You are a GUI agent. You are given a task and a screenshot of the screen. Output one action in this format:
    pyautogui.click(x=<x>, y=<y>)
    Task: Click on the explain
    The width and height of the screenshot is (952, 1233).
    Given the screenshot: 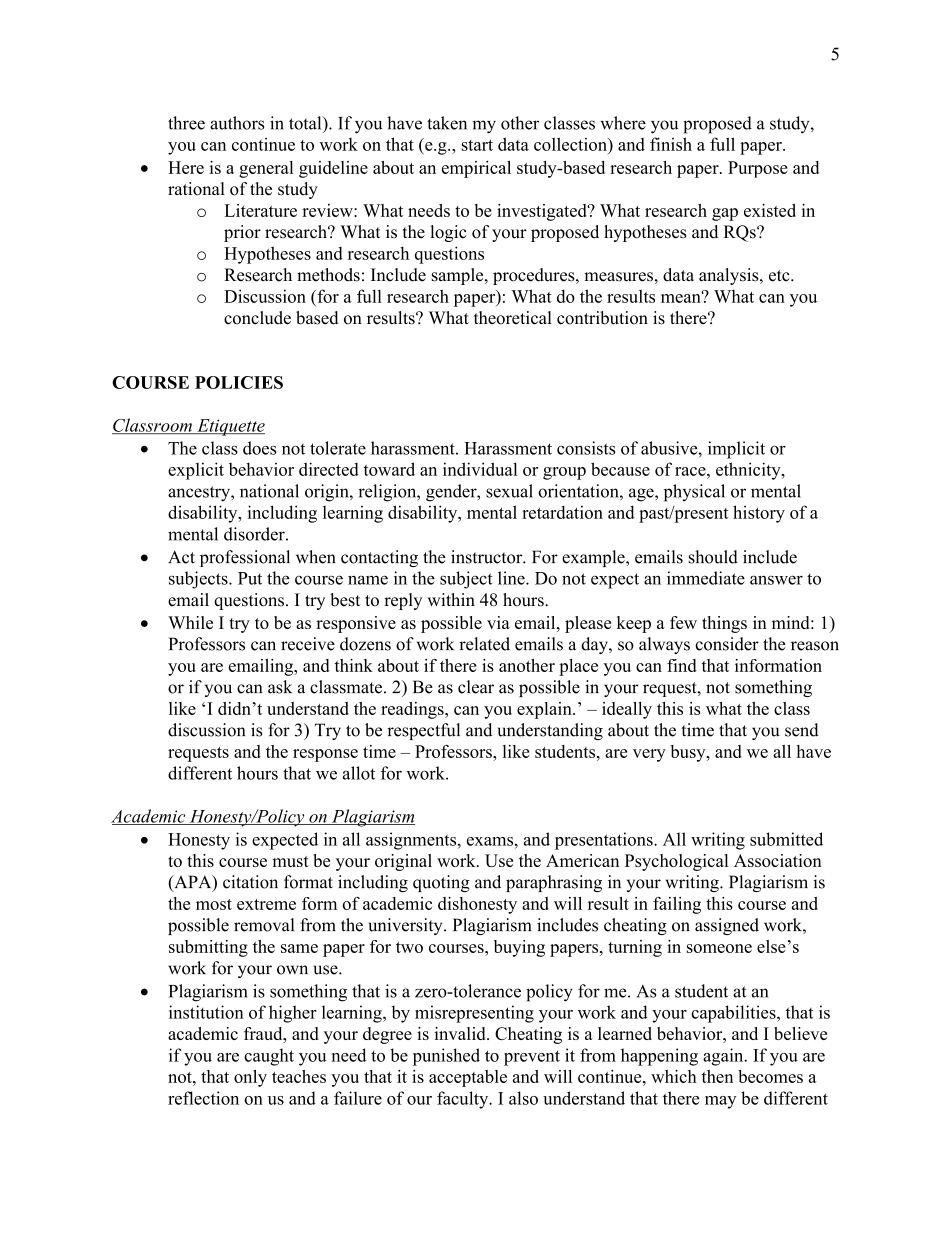 What is the action you would take?
    pyautogui.click(x=545, y=710)
